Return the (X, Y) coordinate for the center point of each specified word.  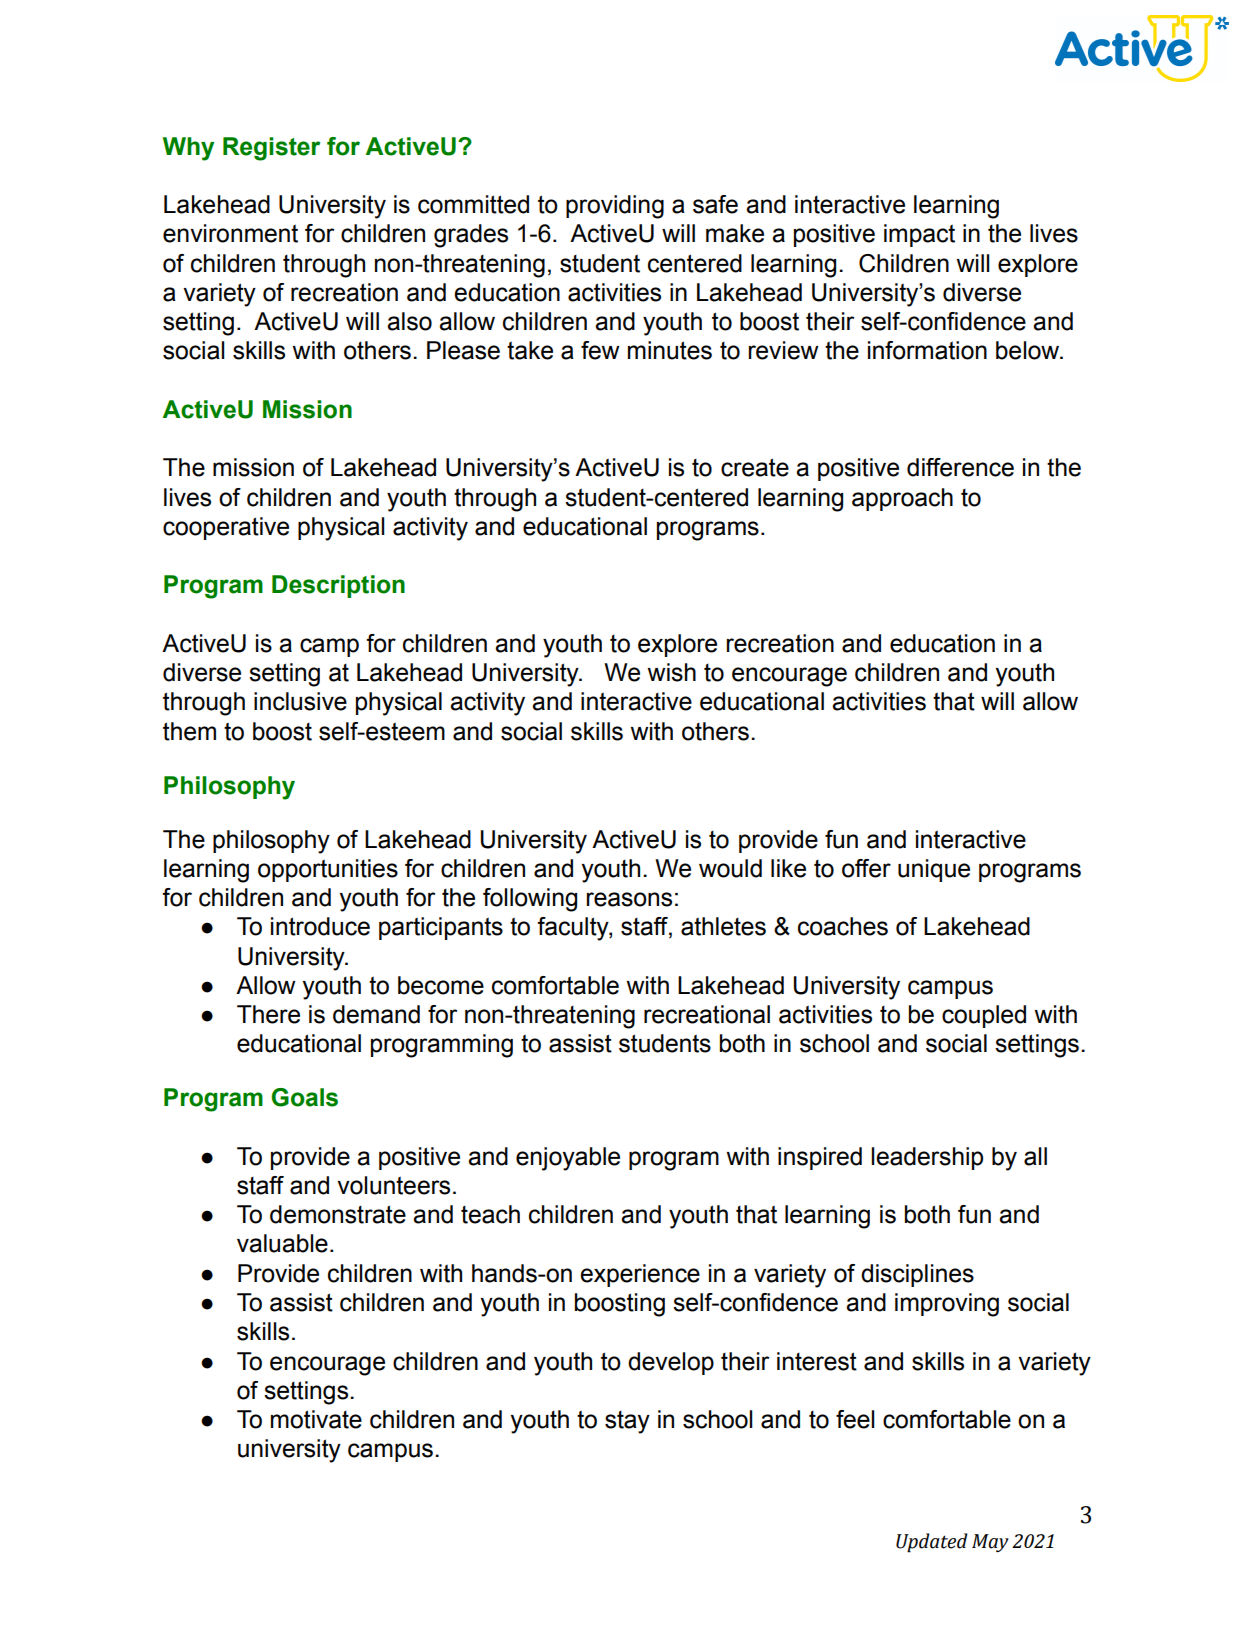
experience (640, 1275)
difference (960, 467)
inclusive (300, 701)
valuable (282, 1243)
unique (934, 870)
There (268, 1014)
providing (615, 207)
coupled (984, 1016)
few (600, 350)
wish (671, 672)
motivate (316, 1419)
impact (919, 235)
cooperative (226, 528)
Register (271, 149)
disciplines (917, 1275)
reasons (629, 899)
